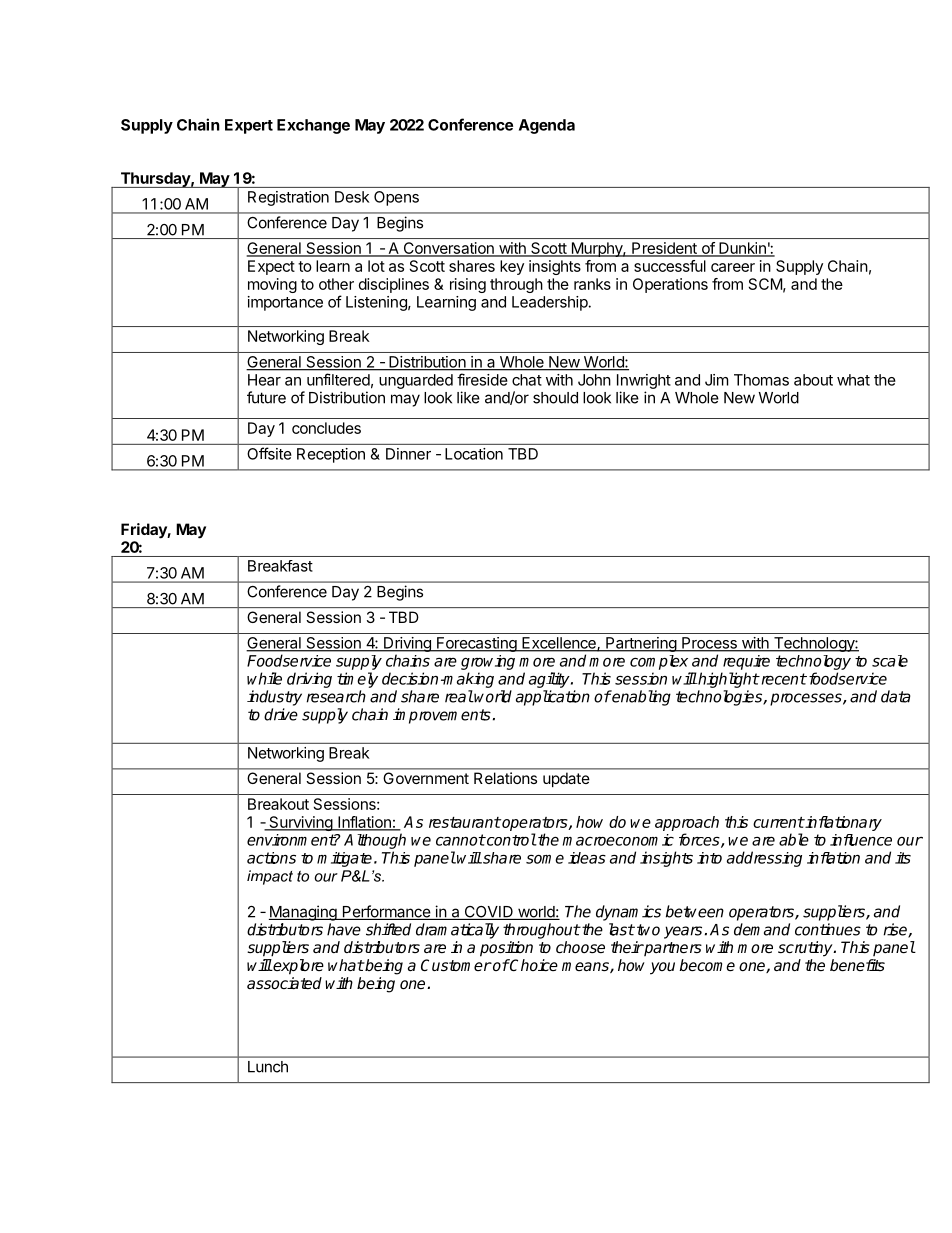 The width and height of the document is (952, 1233). I want to click on means, so click(586, 967).
